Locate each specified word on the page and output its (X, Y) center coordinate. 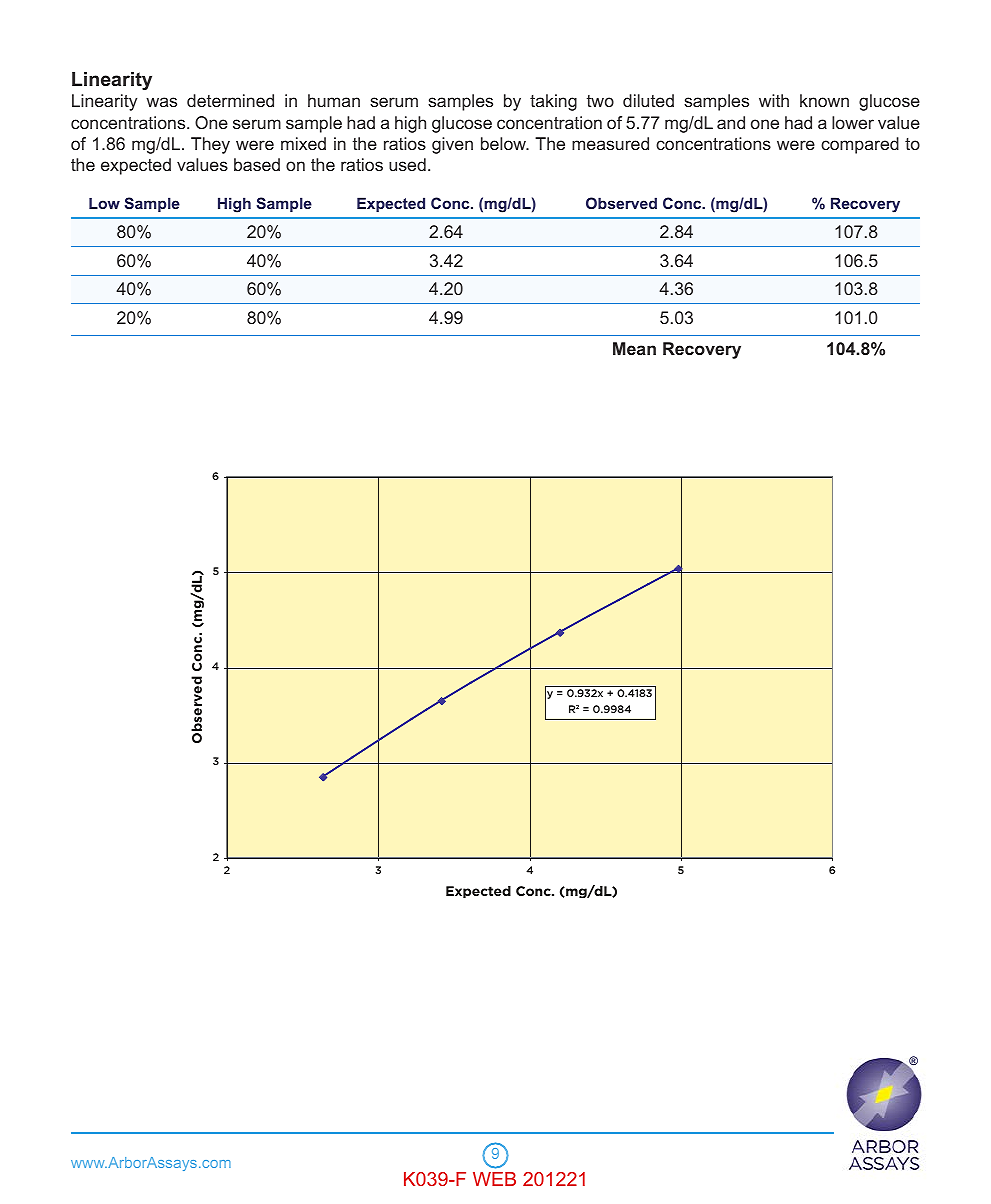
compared (860, 145)
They (210, 145)
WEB (494, 1179)
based (257, 164)
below (504, 143)
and (731, 122)
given (452, 145)
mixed (303, 143)
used (407, 164)
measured (610, 143)
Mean (634, 348)
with (774, 100)
